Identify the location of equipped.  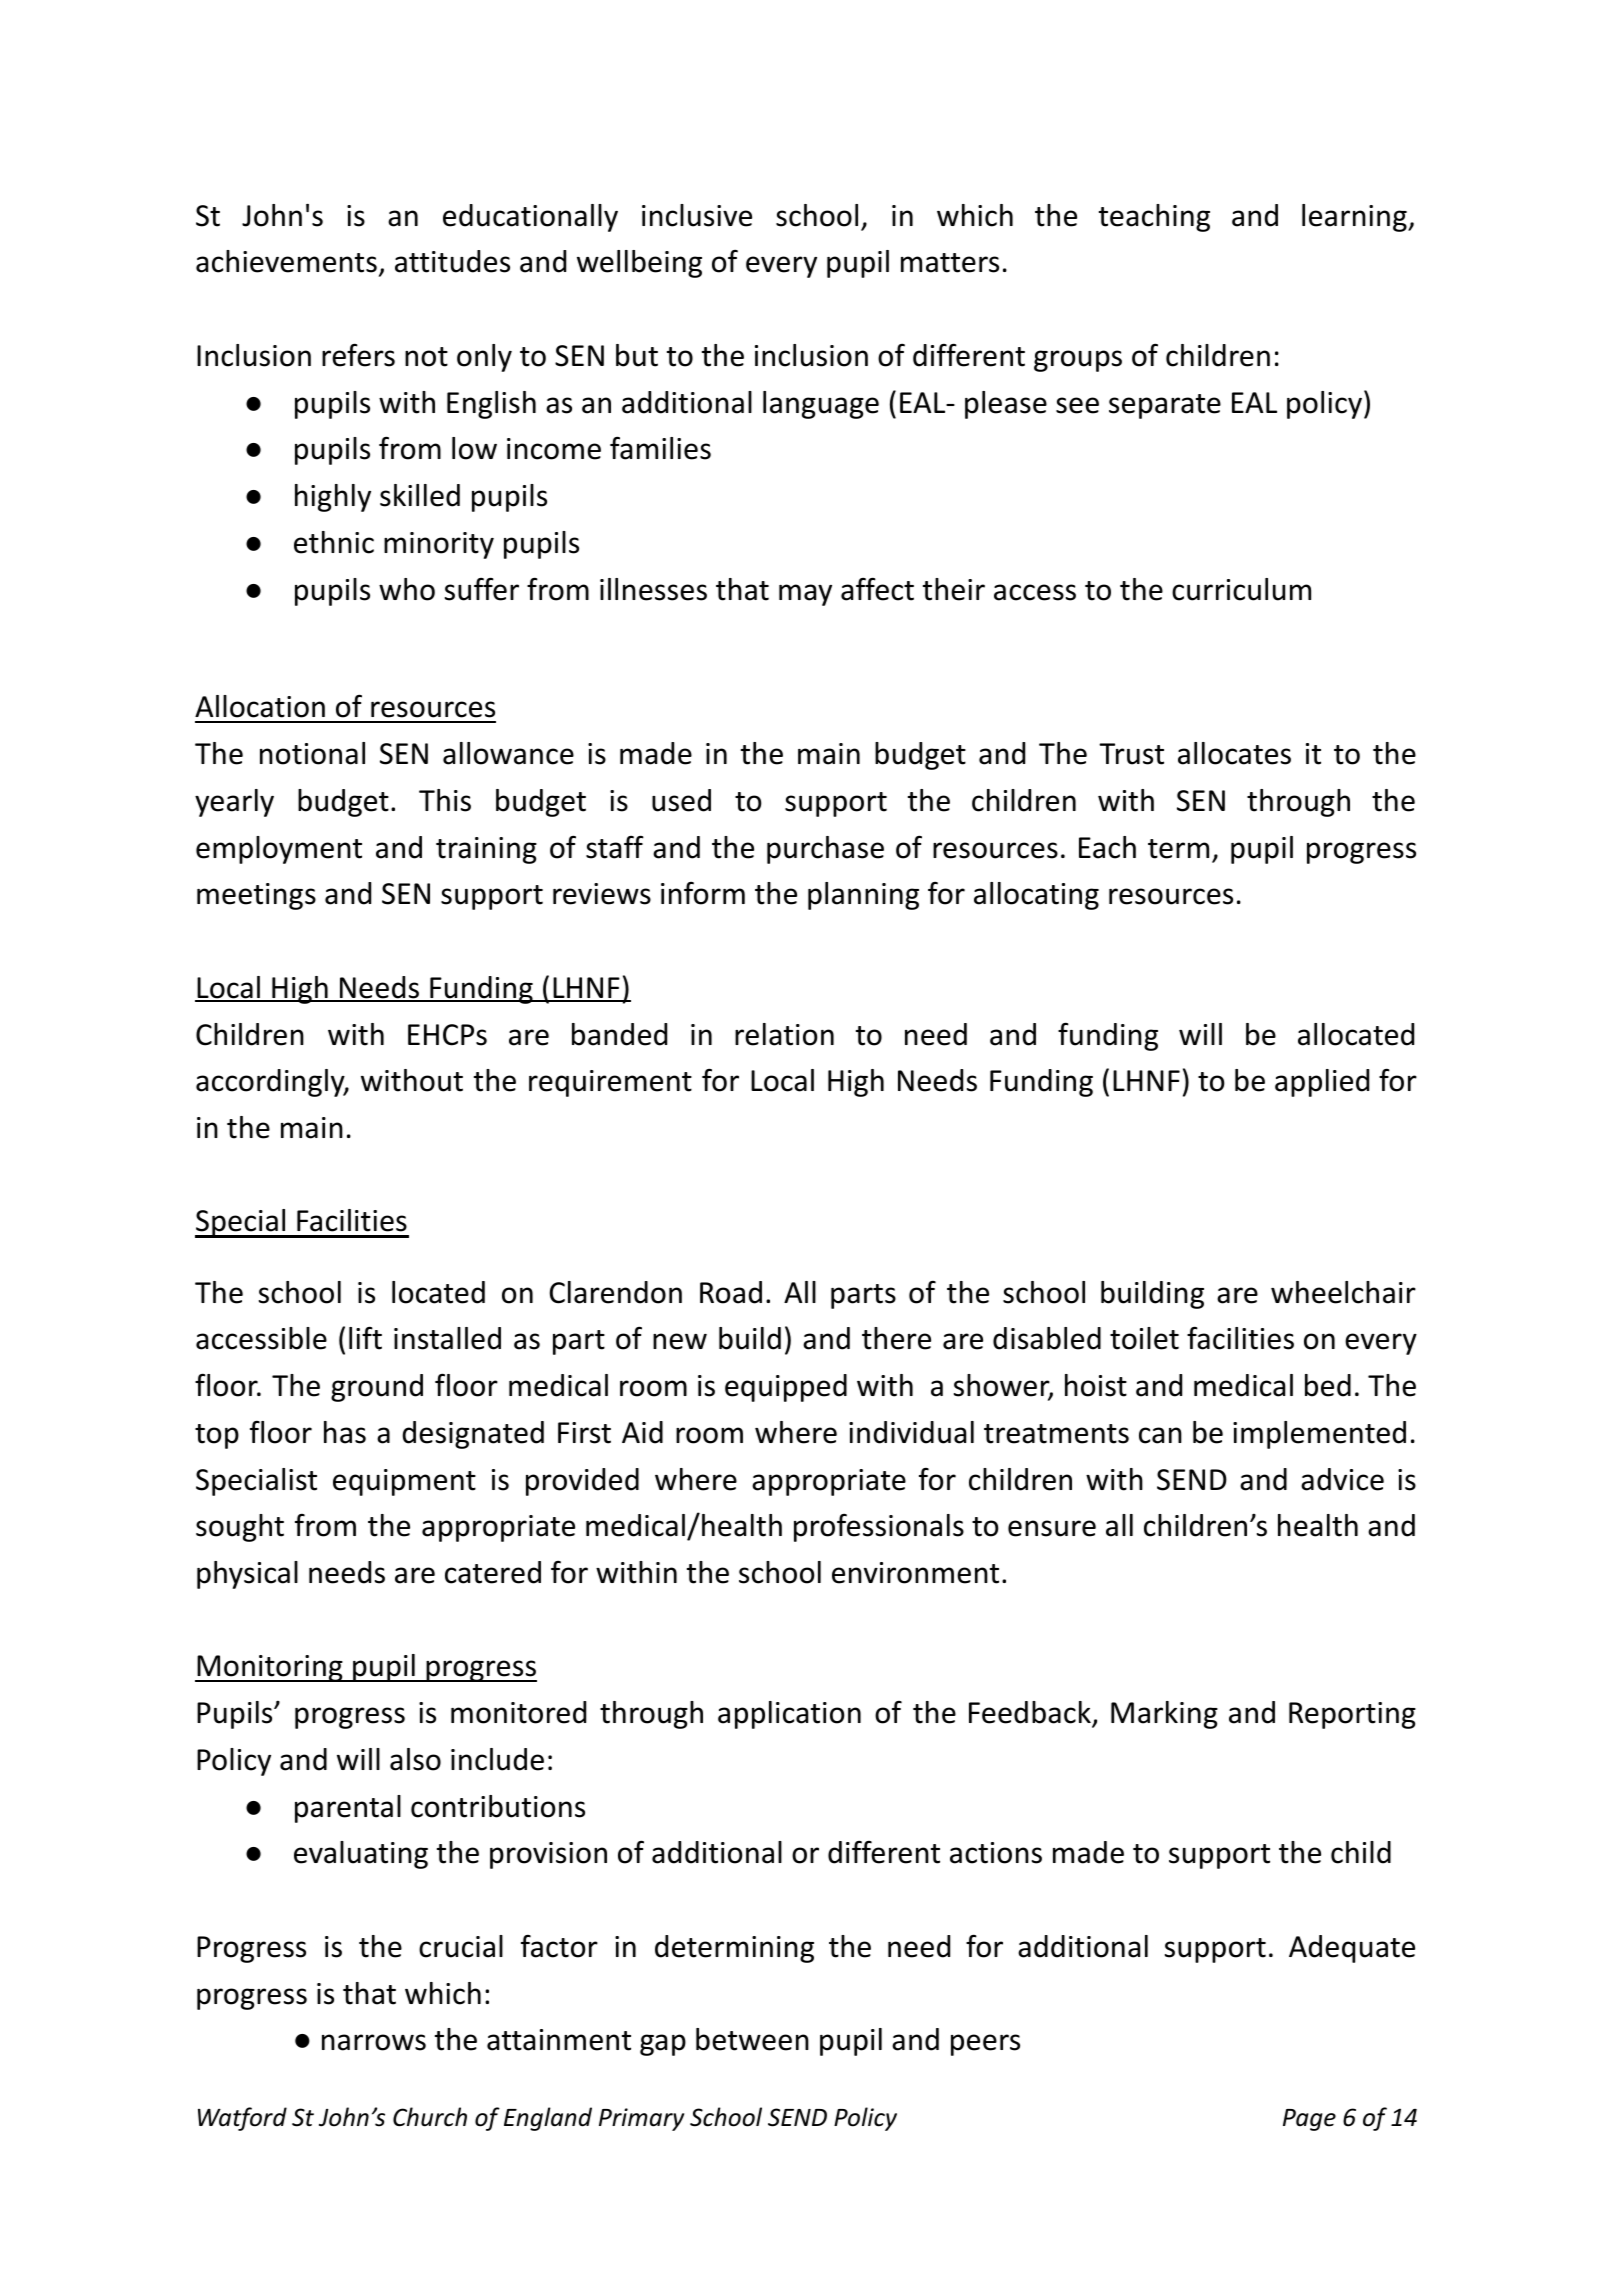
(786, 1388).
